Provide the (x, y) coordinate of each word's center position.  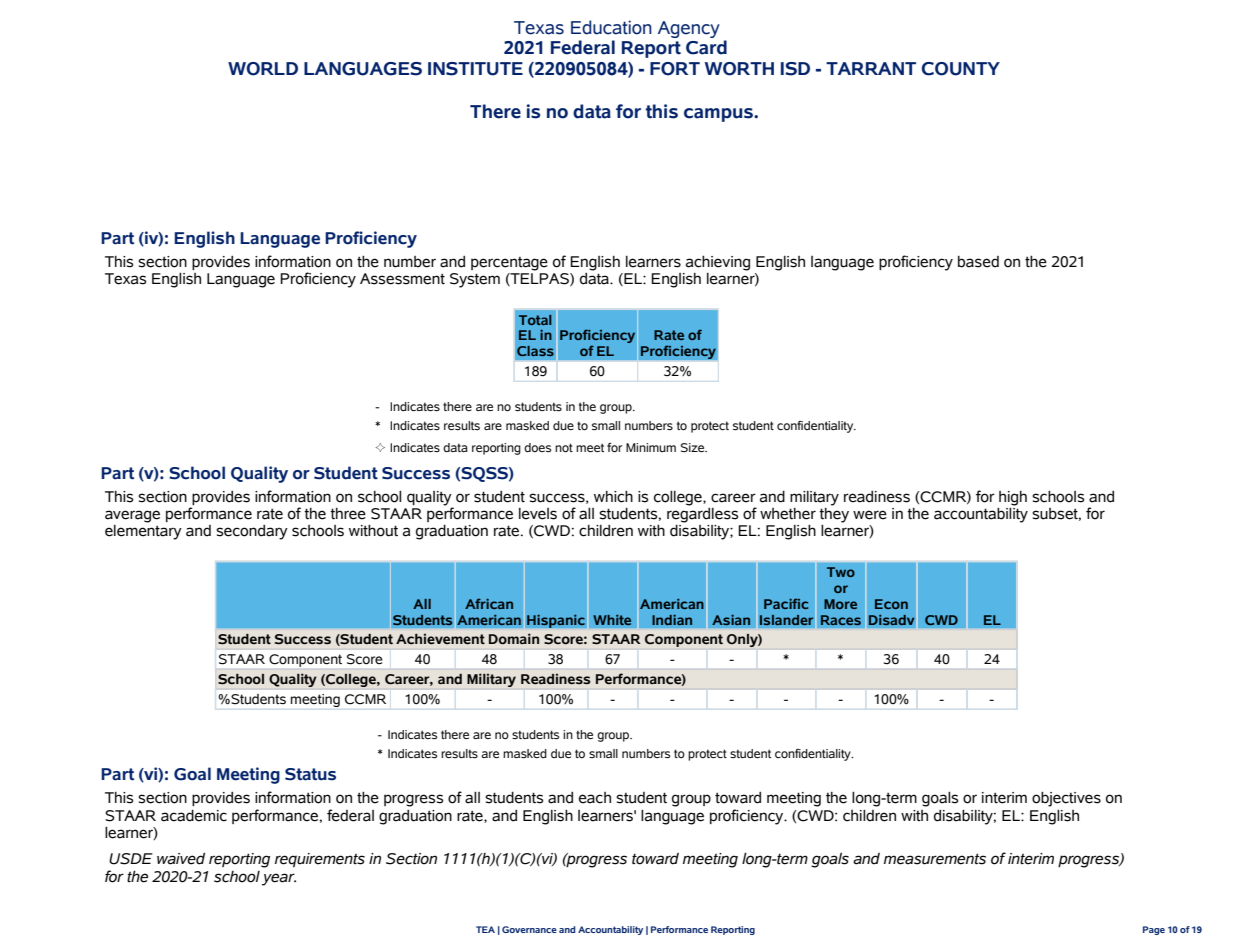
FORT (675, 69)
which (613, 497)
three (348, 514)
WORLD (263, 69)
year (279, 879)
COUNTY (961, 69)
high (1013, 498)
